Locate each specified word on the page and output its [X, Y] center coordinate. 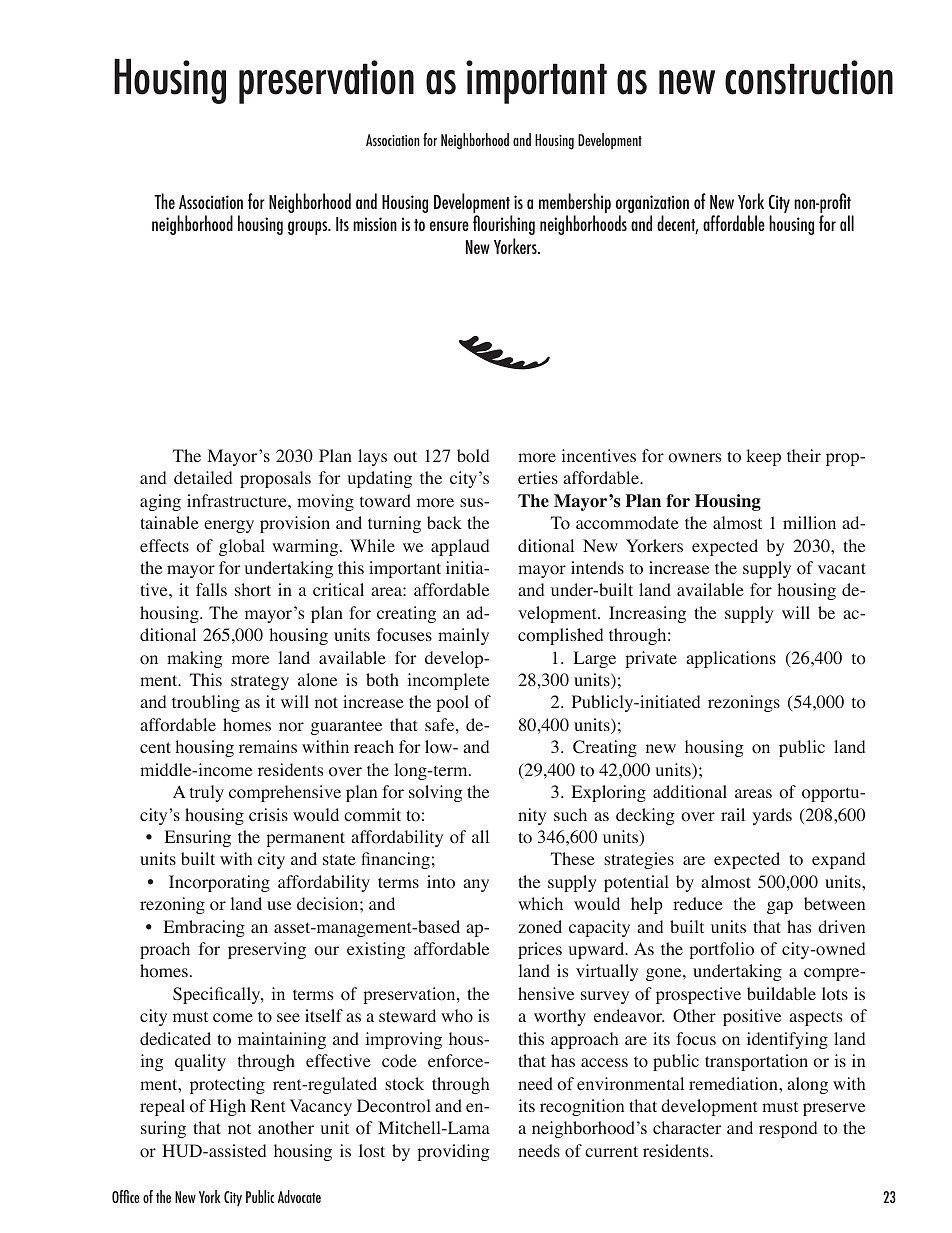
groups [309, 228]
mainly [463, 636]
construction [809, 77]
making [194, 659]
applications [731, 659]
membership [575, 204]
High [227, 1107]
